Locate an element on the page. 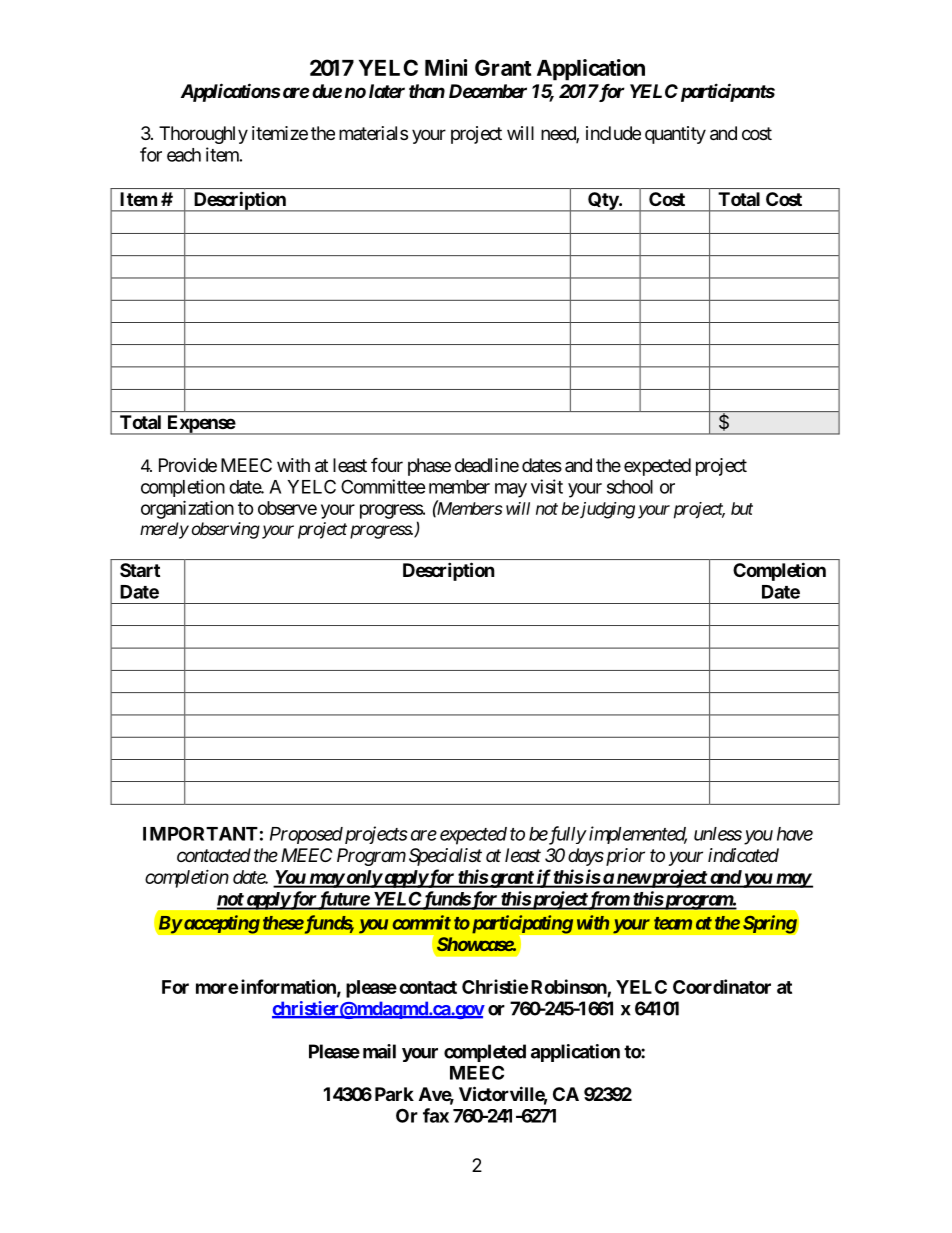 The height and width of the image is (1233, 952). IMPORTANT is located at coordinates (200, 833).
